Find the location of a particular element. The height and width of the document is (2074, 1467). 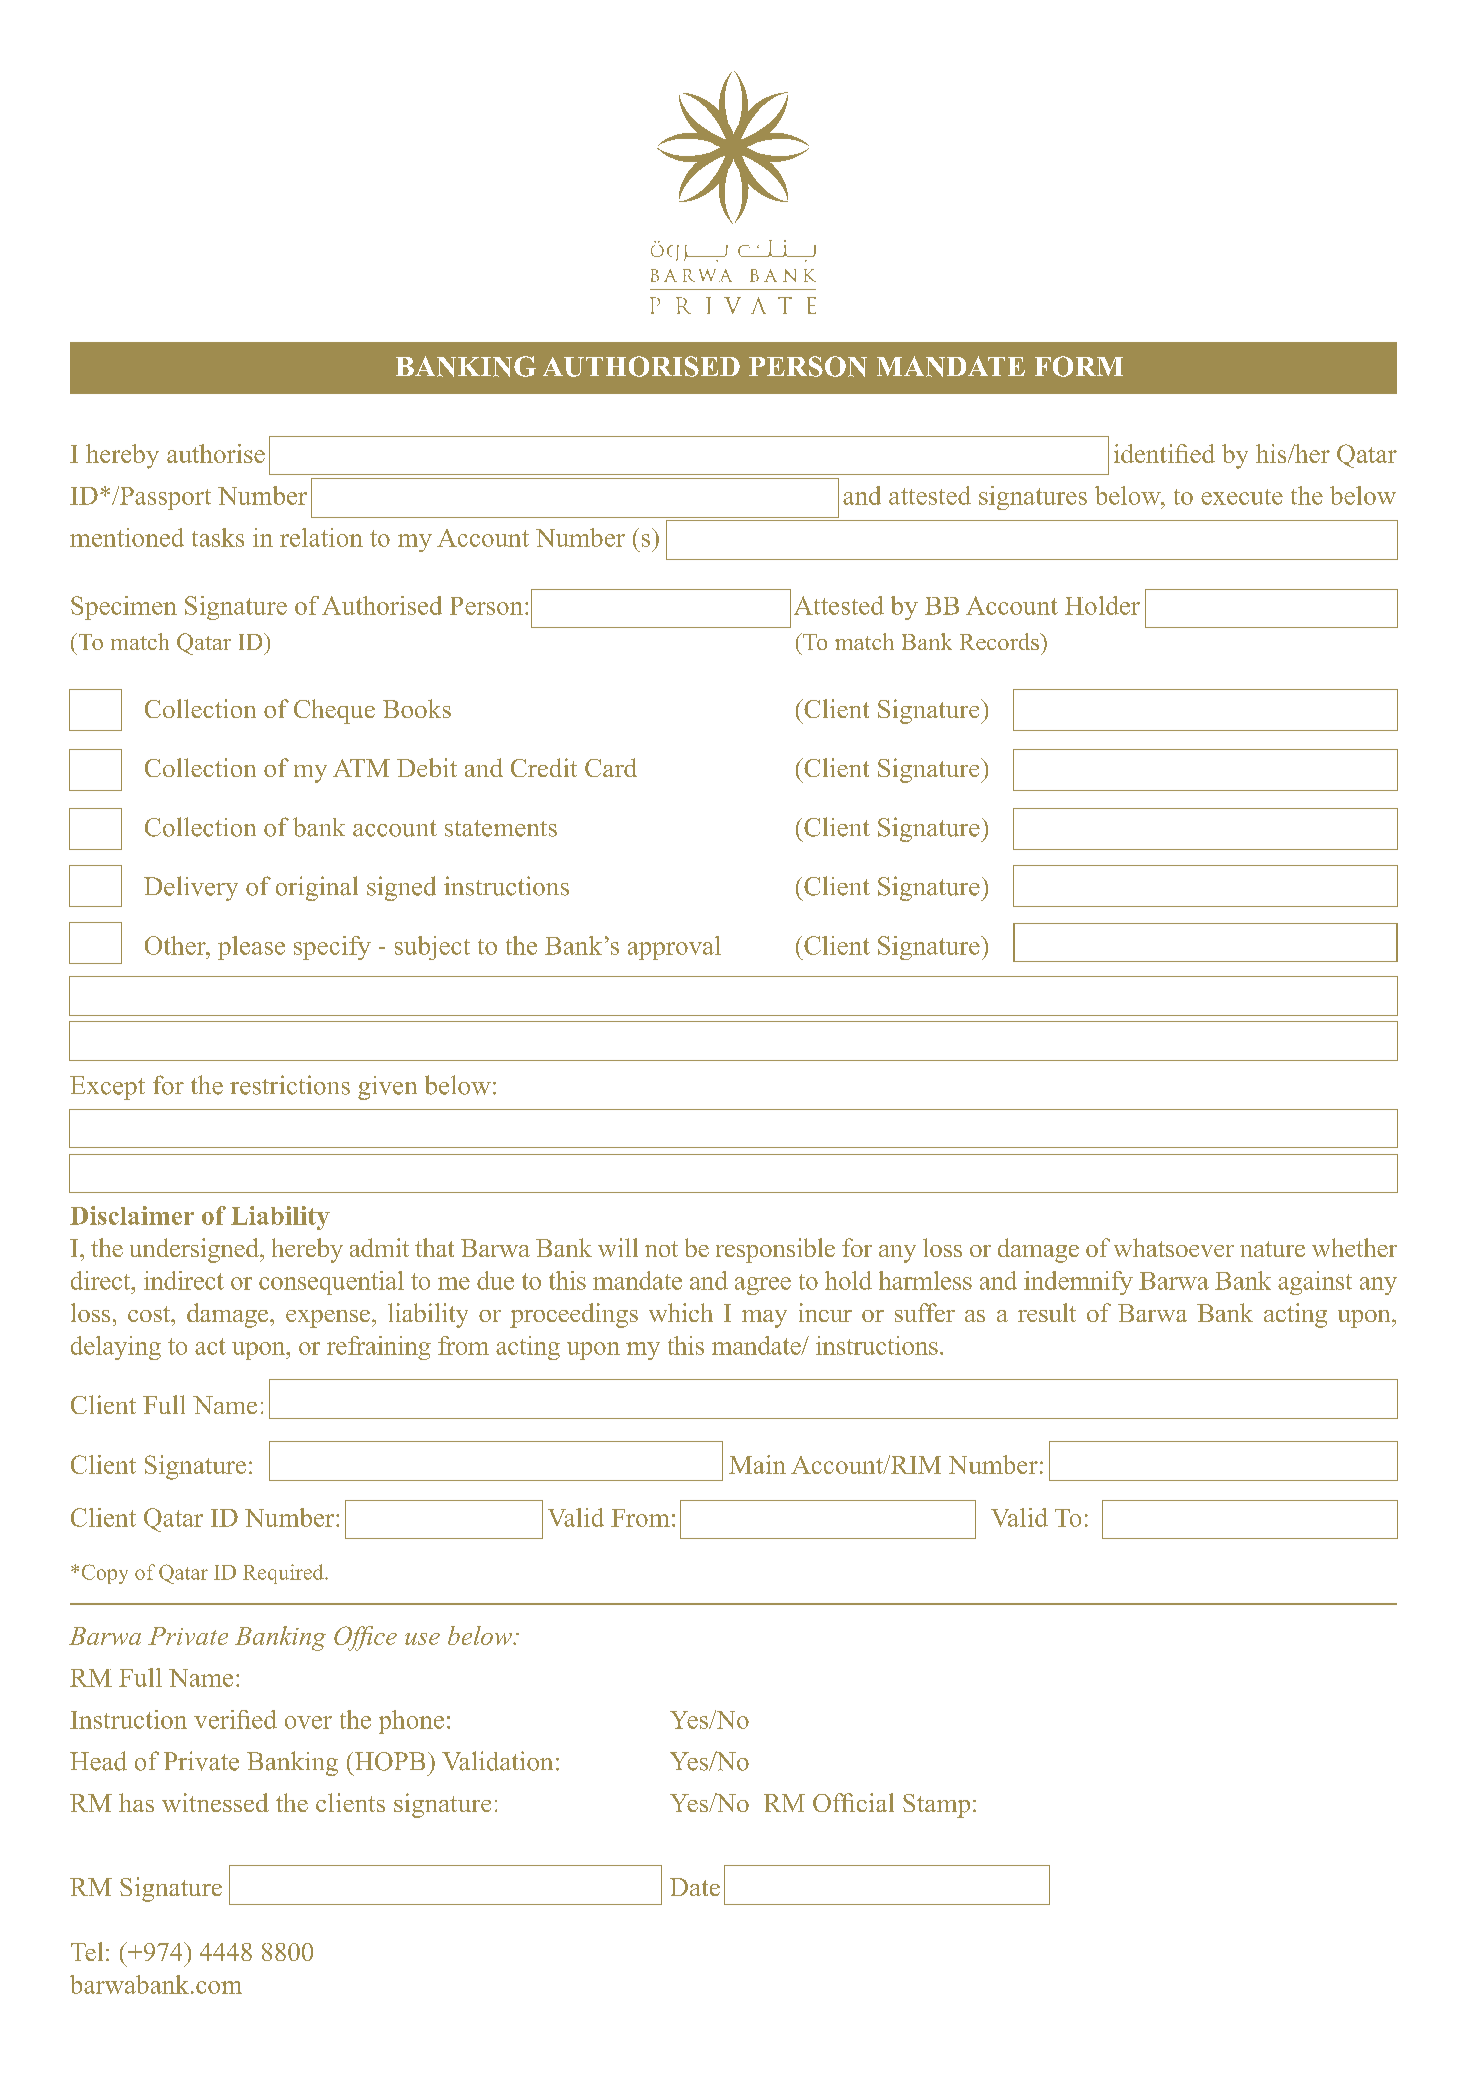

restrictions is located at coordinates (290, 1085).
